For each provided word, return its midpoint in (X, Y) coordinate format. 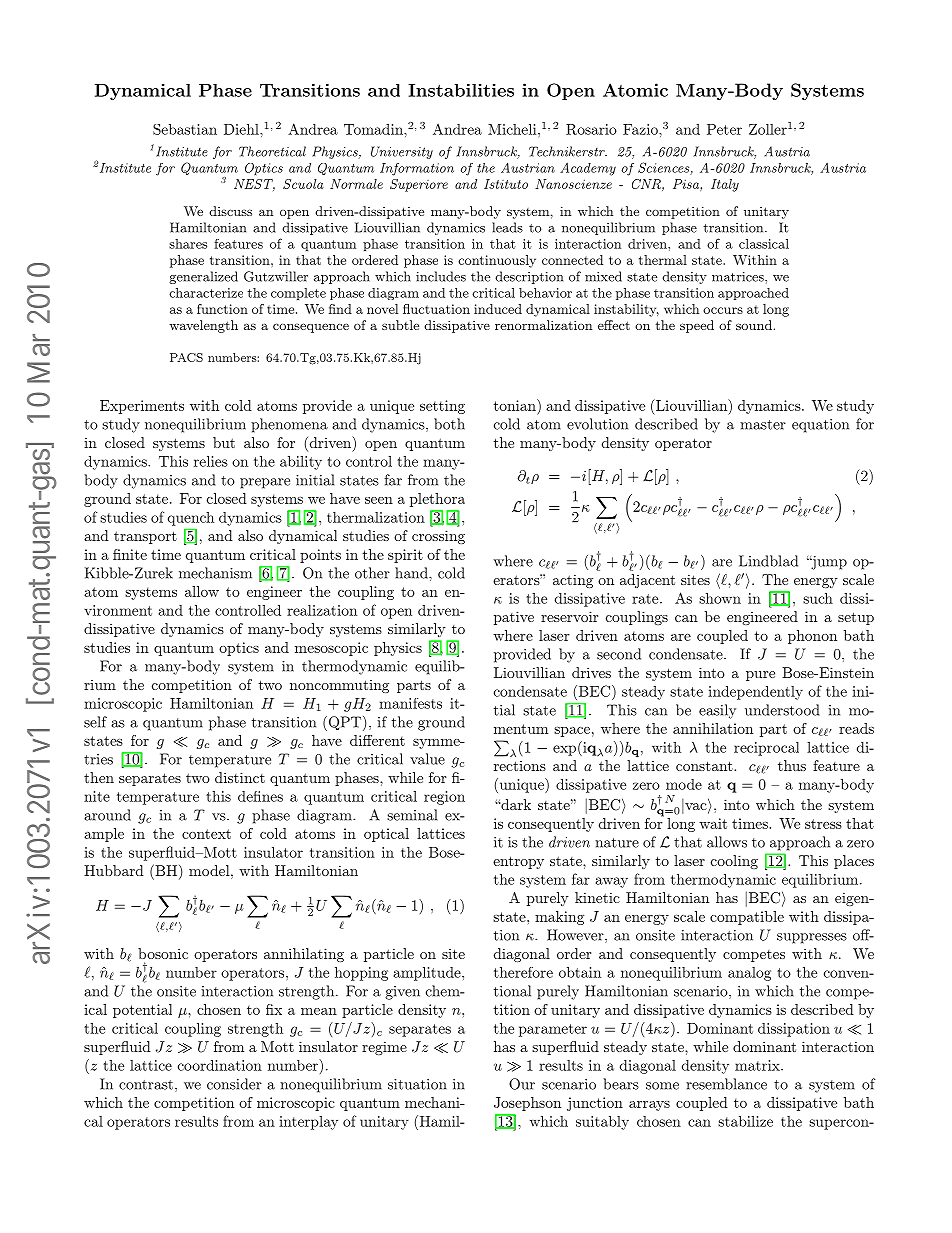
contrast (146, 1085)
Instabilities (461, 90)
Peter (724, 129)
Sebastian (185, 129)
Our (522, 1084)
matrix (758, 1065)
